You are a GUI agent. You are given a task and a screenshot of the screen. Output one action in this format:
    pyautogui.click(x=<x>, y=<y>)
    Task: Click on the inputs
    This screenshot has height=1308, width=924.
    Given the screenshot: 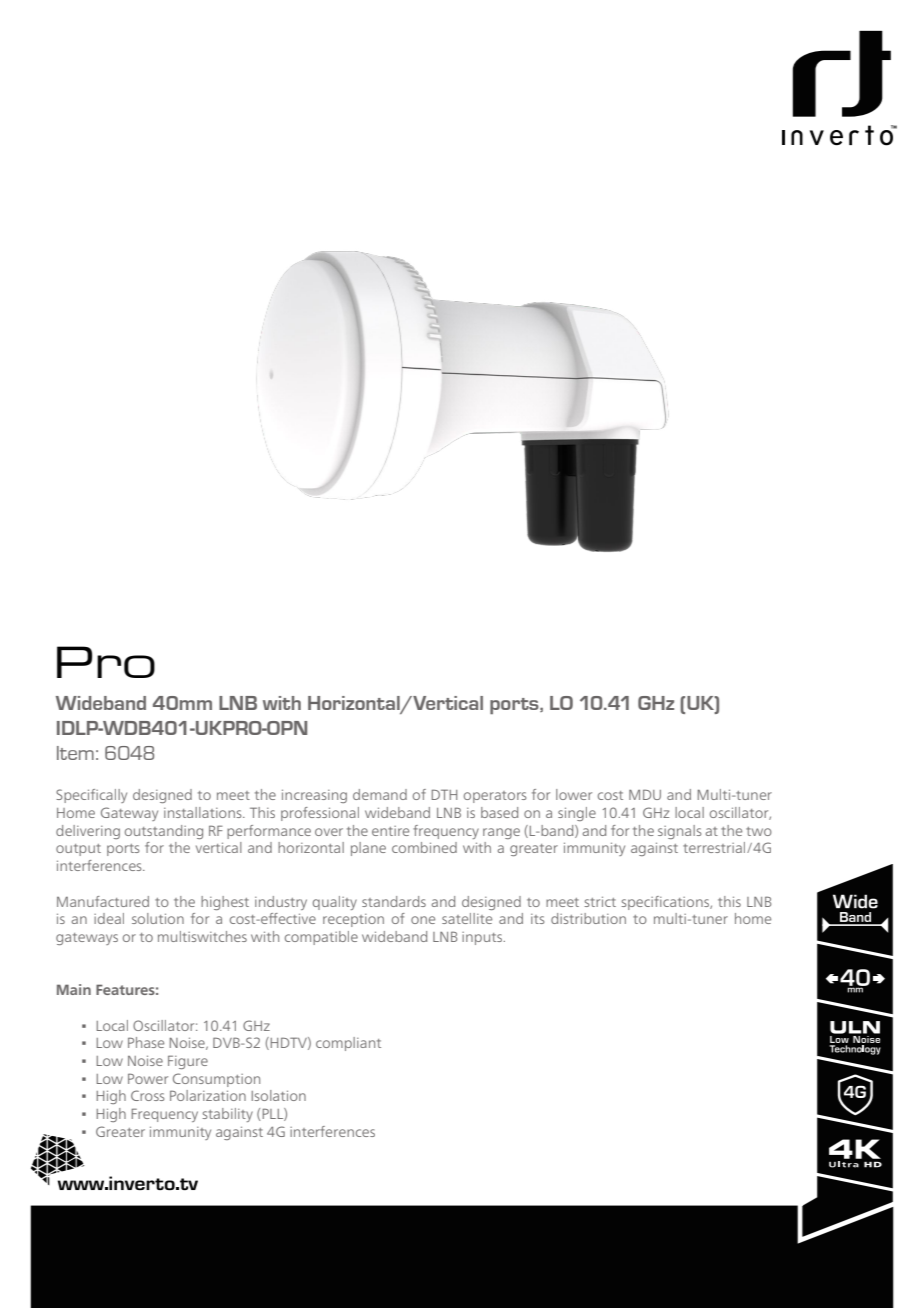 What is the action you would take?
    pyautogui.click(x=483, y=938)
